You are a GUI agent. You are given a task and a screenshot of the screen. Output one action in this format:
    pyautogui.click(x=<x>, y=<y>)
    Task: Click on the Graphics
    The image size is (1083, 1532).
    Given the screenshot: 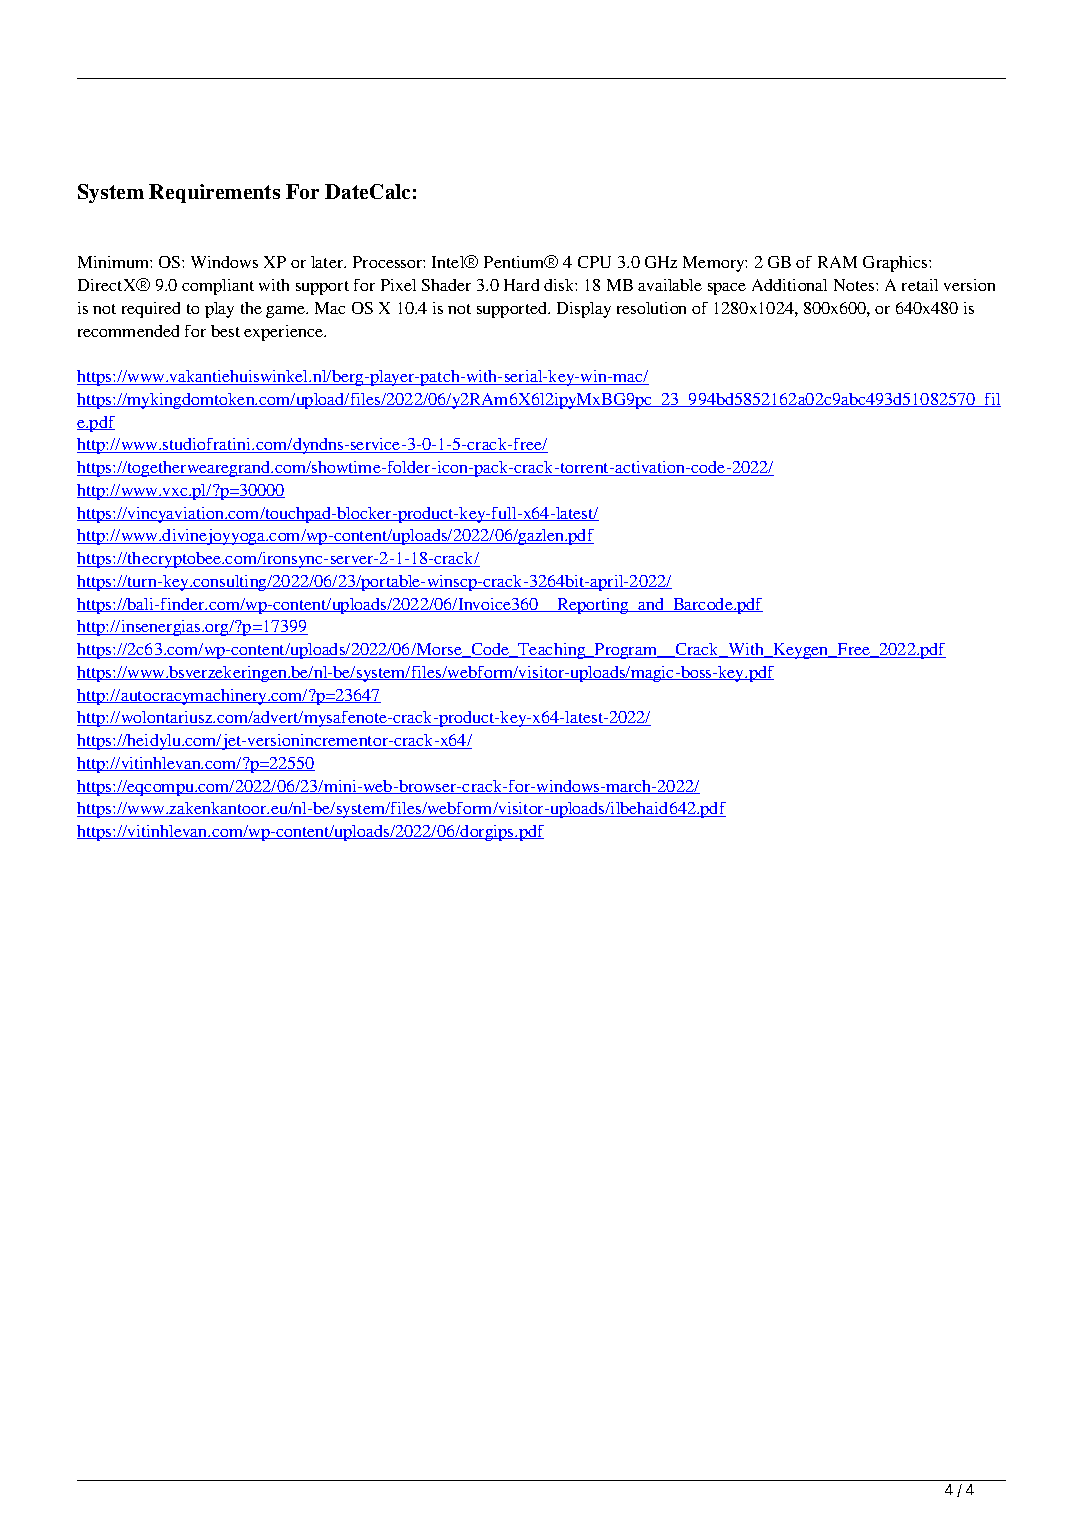 What is the action you would take?
    pyautogui.click(x=896, y=264)
